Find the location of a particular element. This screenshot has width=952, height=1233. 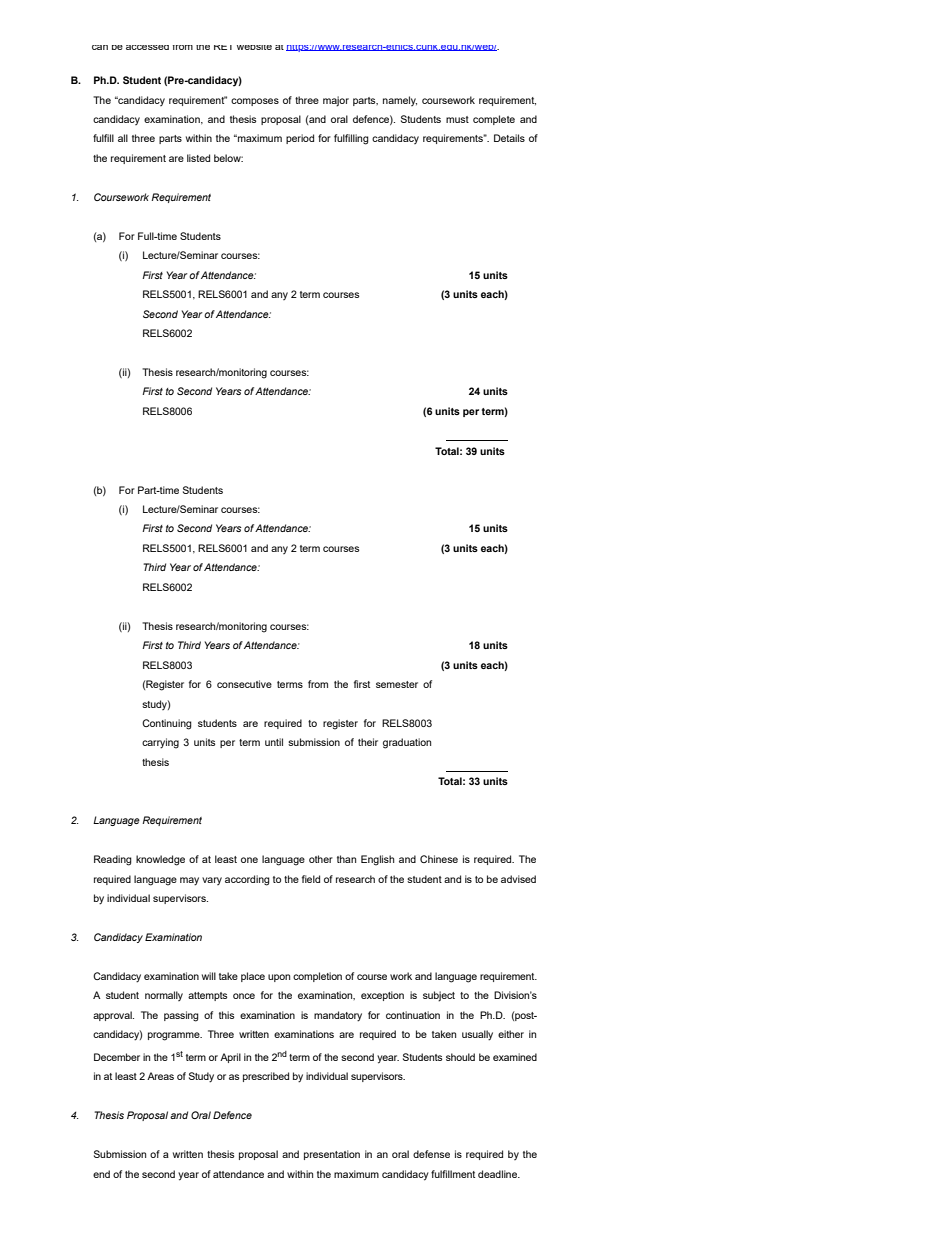

consecutive is located at coordinates (244, 684).
